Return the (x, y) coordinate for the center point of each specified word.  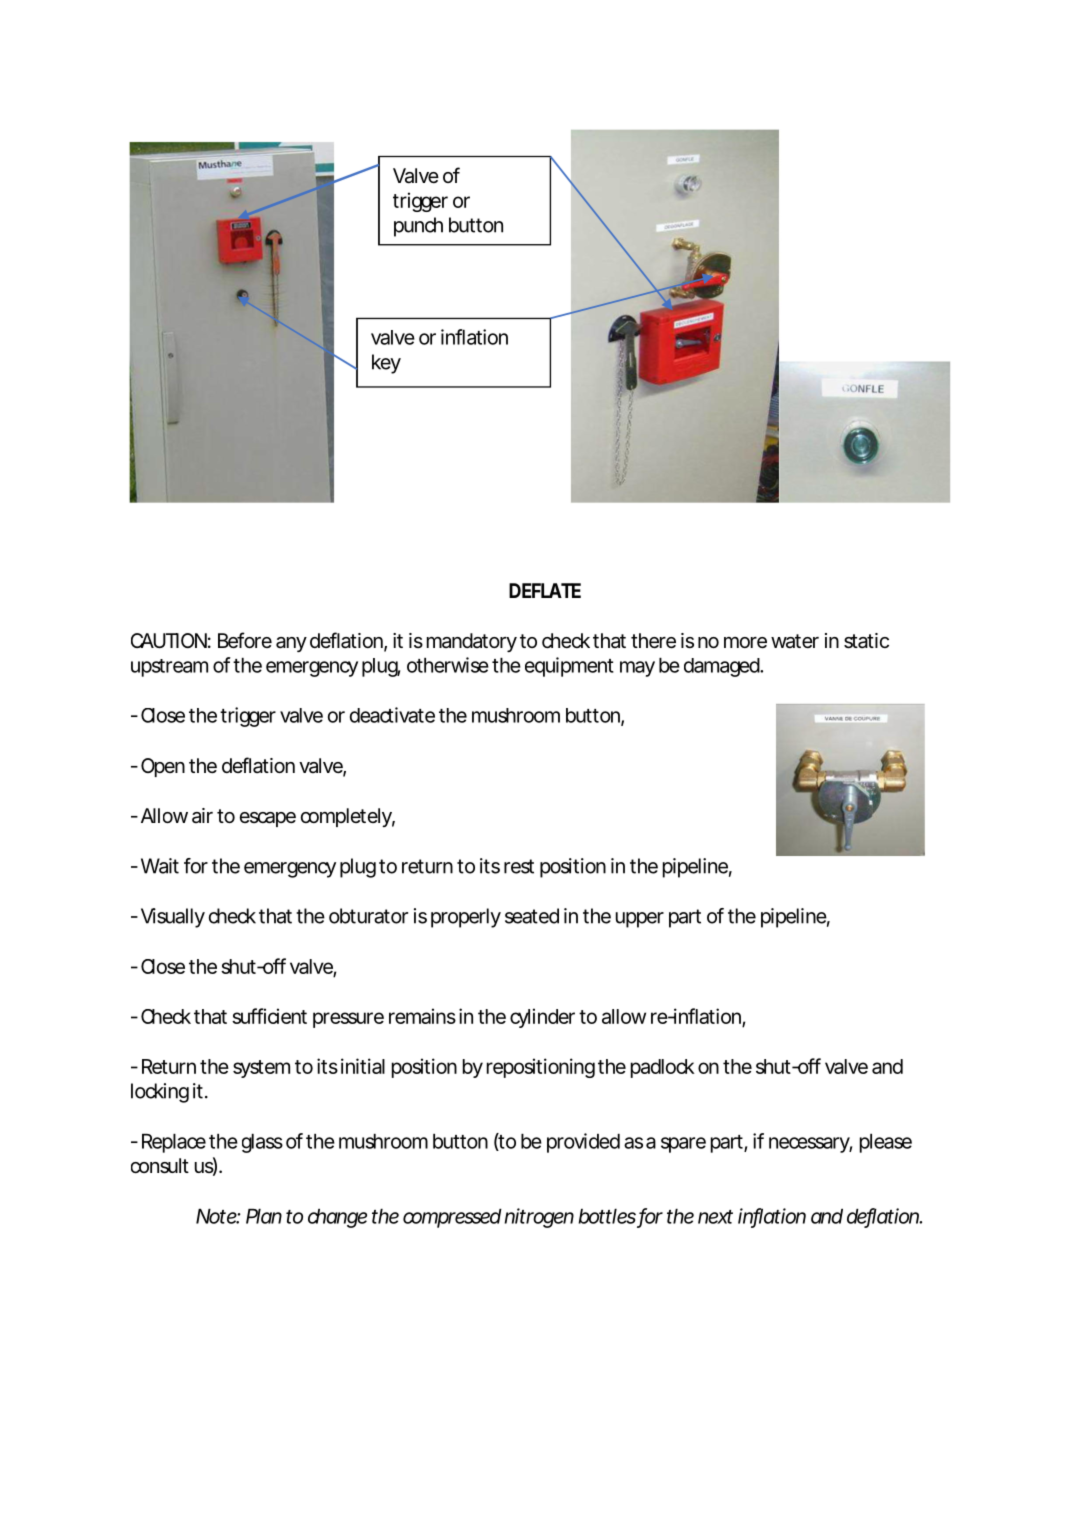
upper (640, 920)
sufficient (269, 1016)
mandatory (472, 642)
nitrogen (539, 1218)
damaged (722, 667)
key (386, 364)
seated (532, 916)
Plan (264, 1216)
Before (245, 640)
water (795, 641)
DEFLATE (545, 590)
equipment (569, 667)
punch (418, 227)
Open (163, 767)
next (715, 1217)
